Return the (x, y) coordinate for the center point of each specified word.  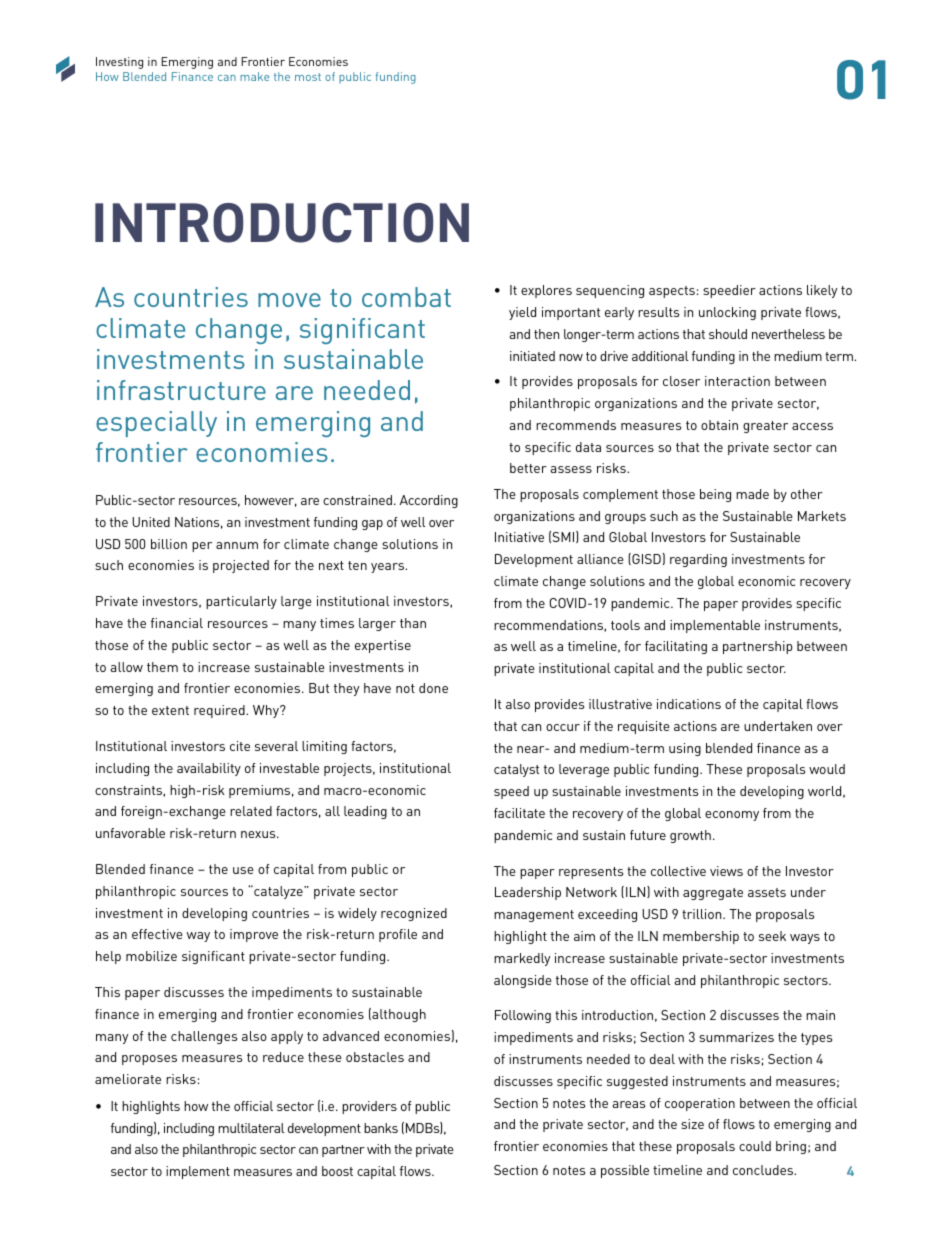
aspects (672, 292)
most (308, 77)
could (755, 1146)
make (254, 76)
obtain (719, 425)
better (528, 468)
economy (732, 816)
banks (381, 1128)
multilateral (251, 1128)
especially (156, 424)
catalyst (516, 770)
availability (209, 769)
